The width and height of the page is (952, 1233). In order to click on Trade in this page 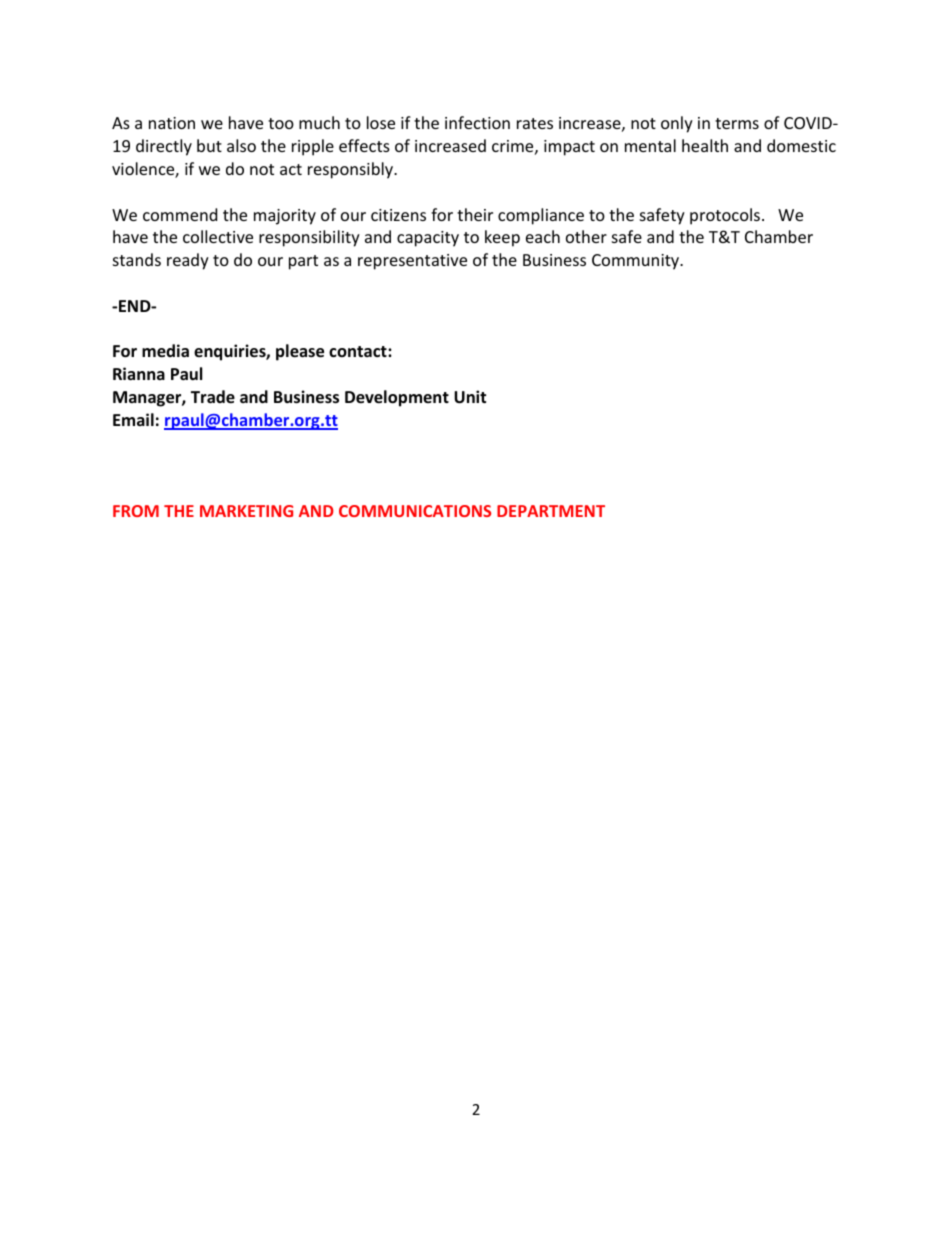, I will do `click(213, 397)`.
